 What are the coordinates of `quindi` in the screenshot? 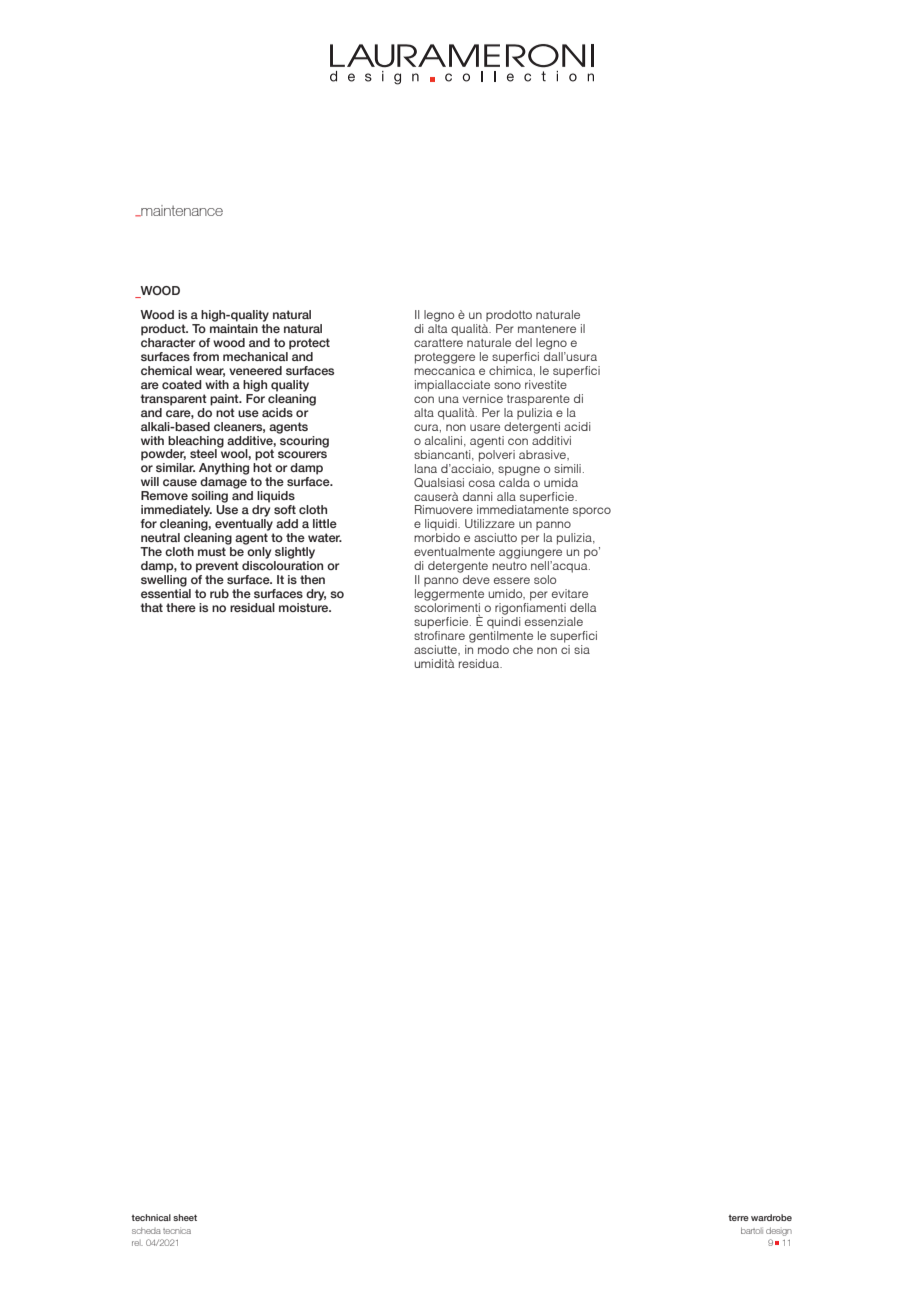 It's located at (504, 623).
